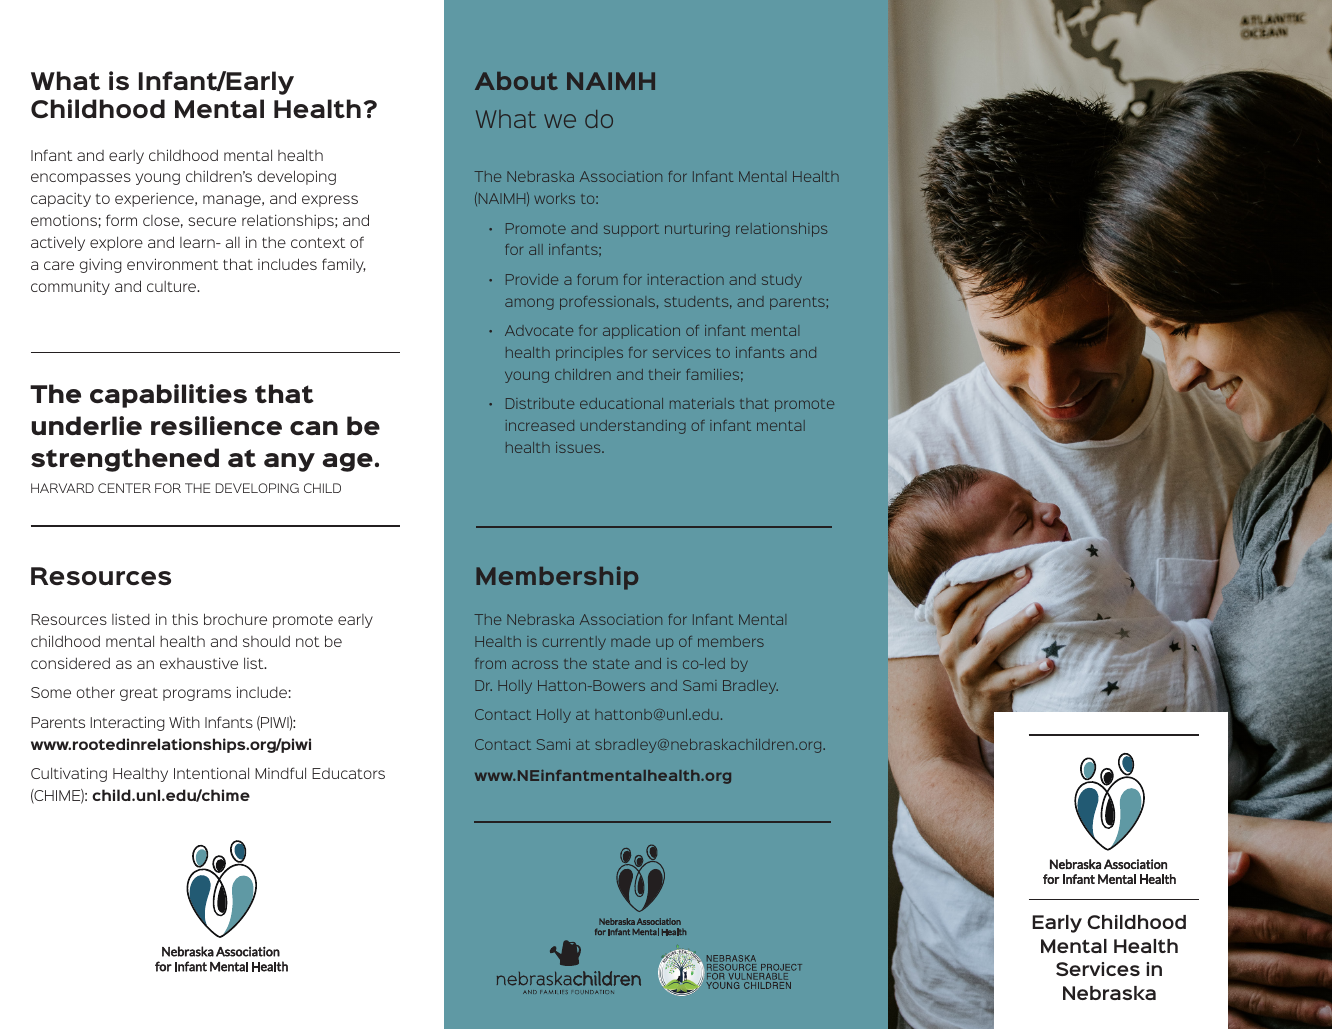 The height and width of the image is (1029, 1332). Describe the element at coordinates (128, 723) in the image. I see `Interacting` at that location.
